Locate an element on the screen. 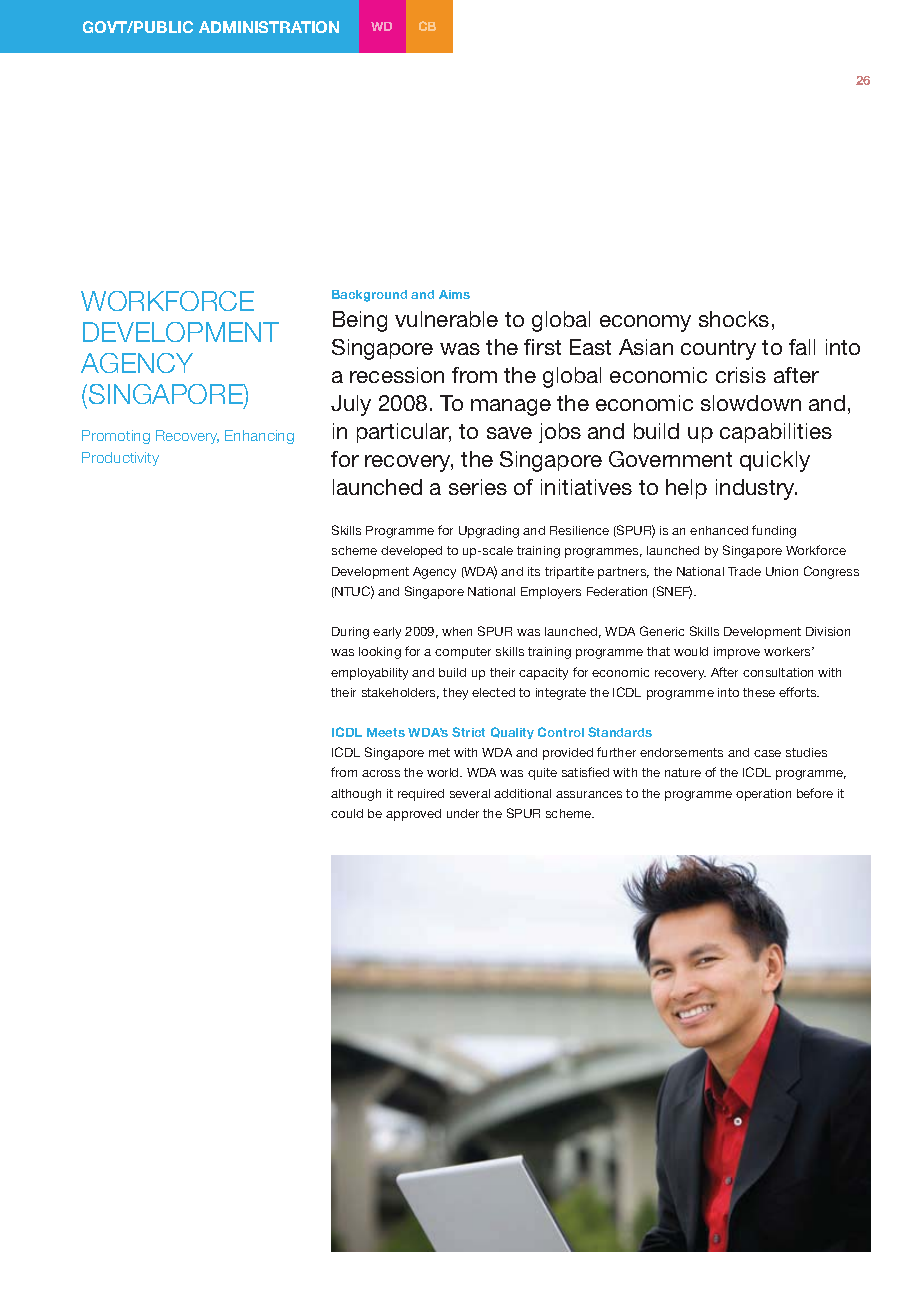 The width and height of the screenshot is (924, 1308). Productivity is located at coordinates (120, 459).
